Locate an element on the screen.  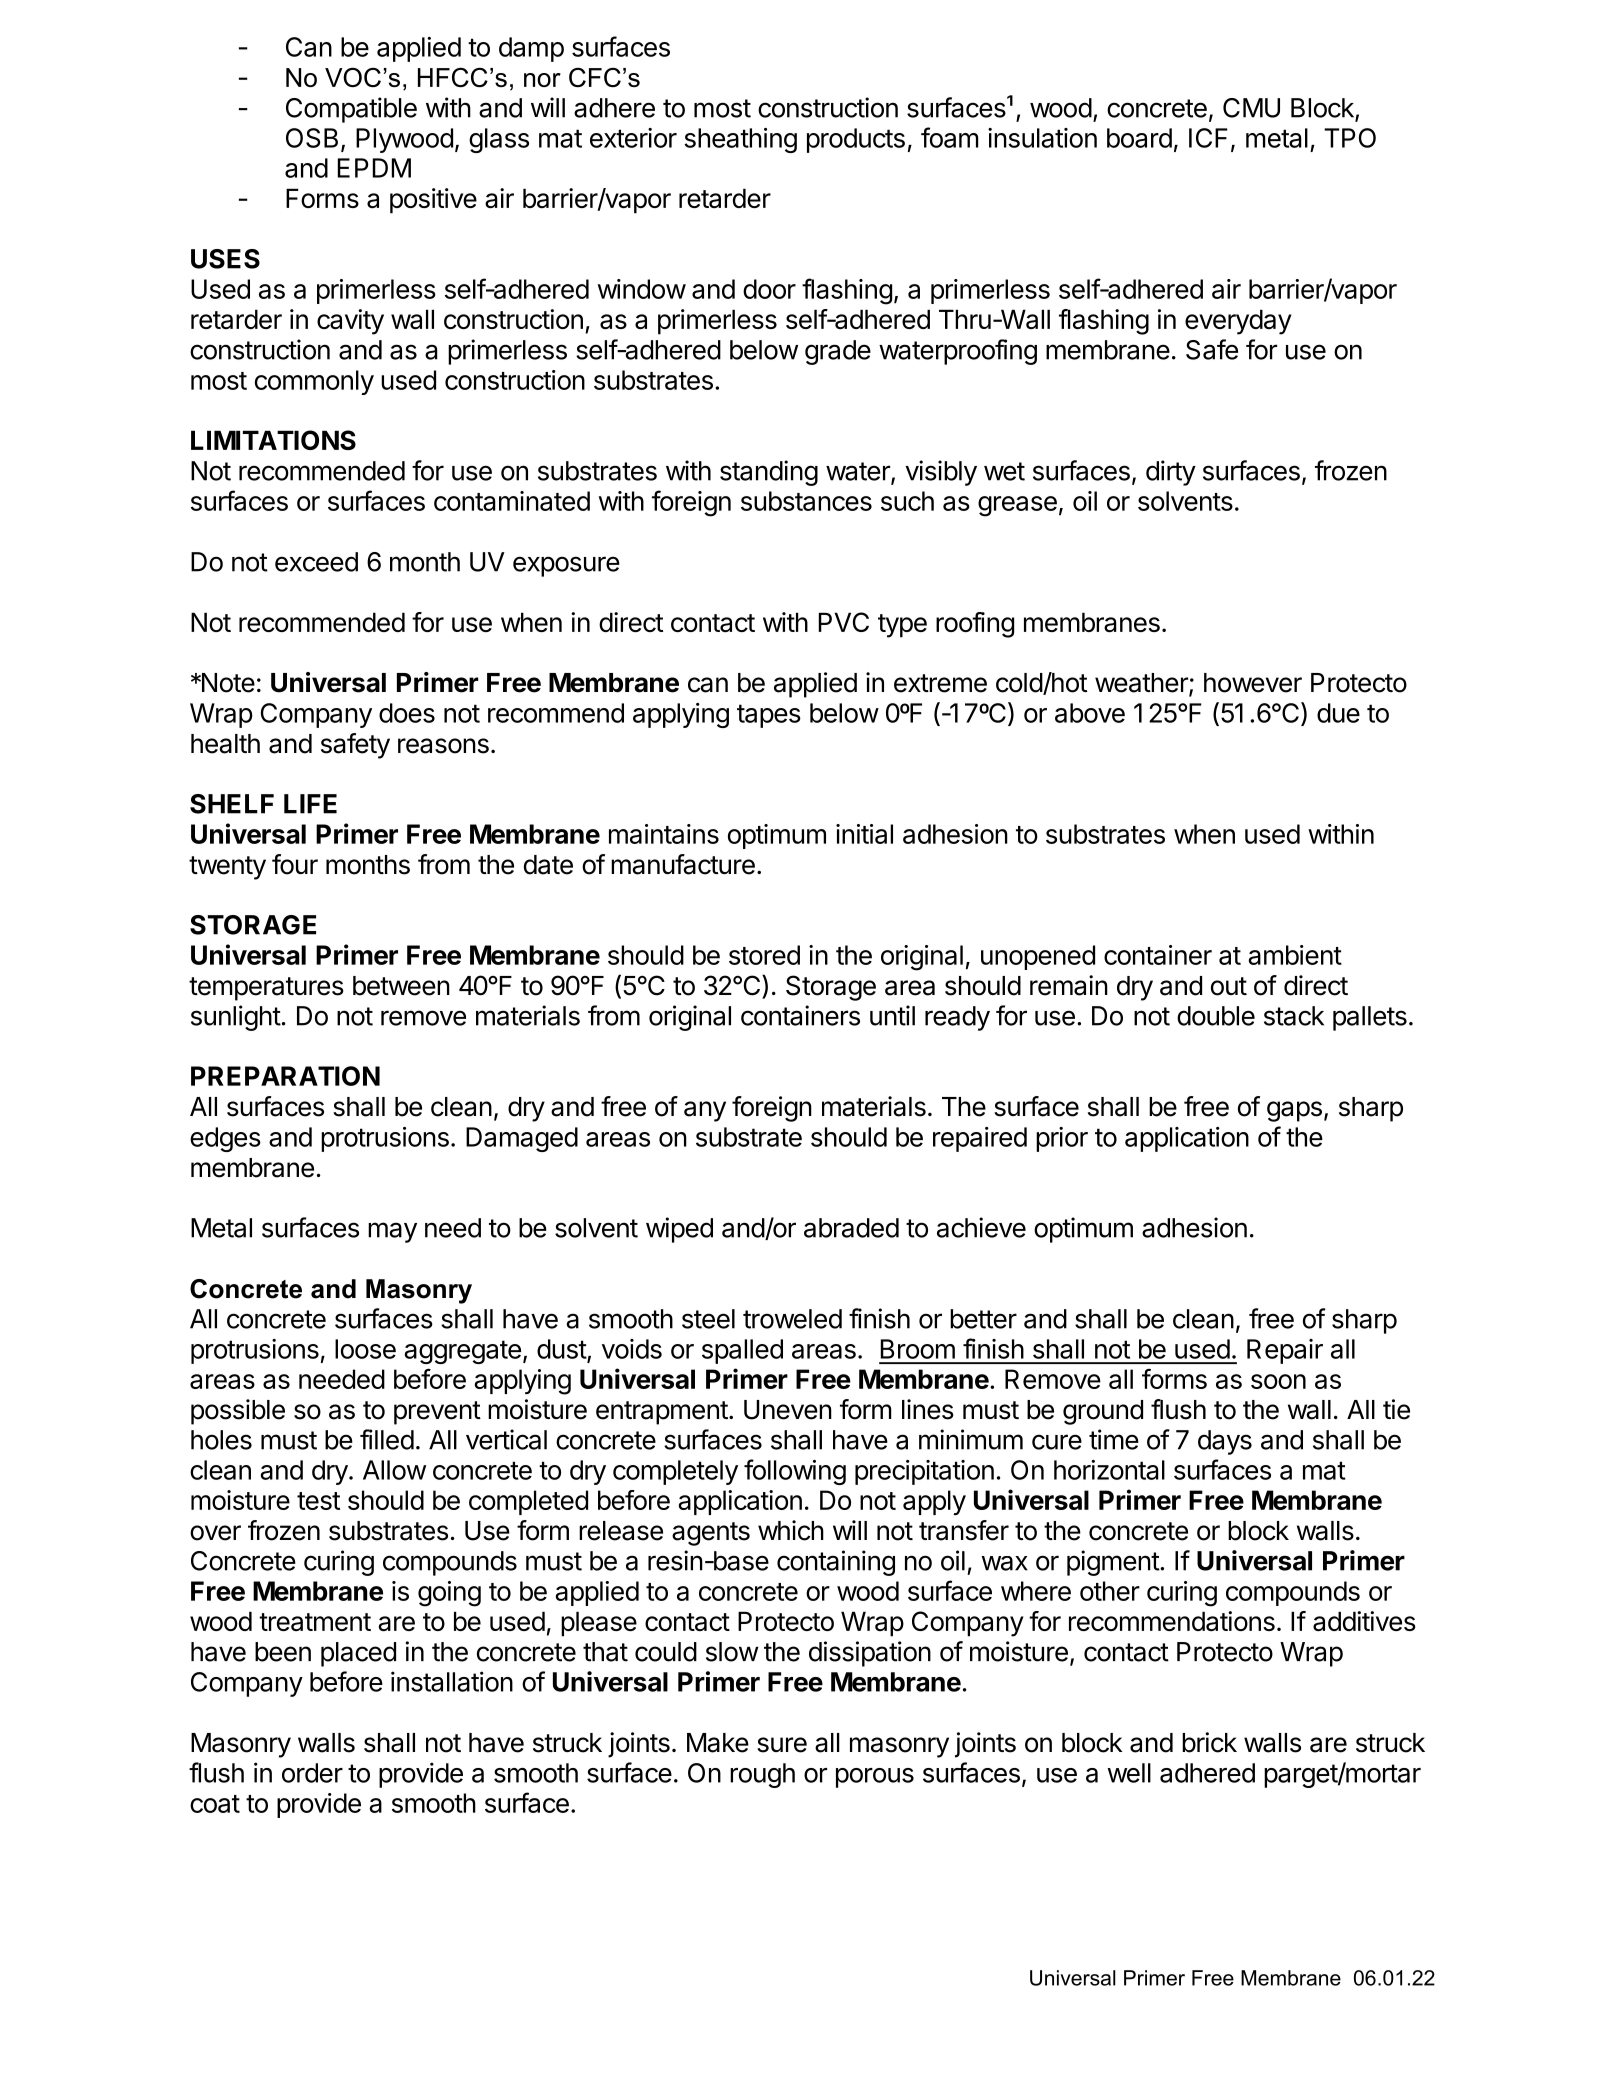
rough is located at coordinates (762, 1775).
